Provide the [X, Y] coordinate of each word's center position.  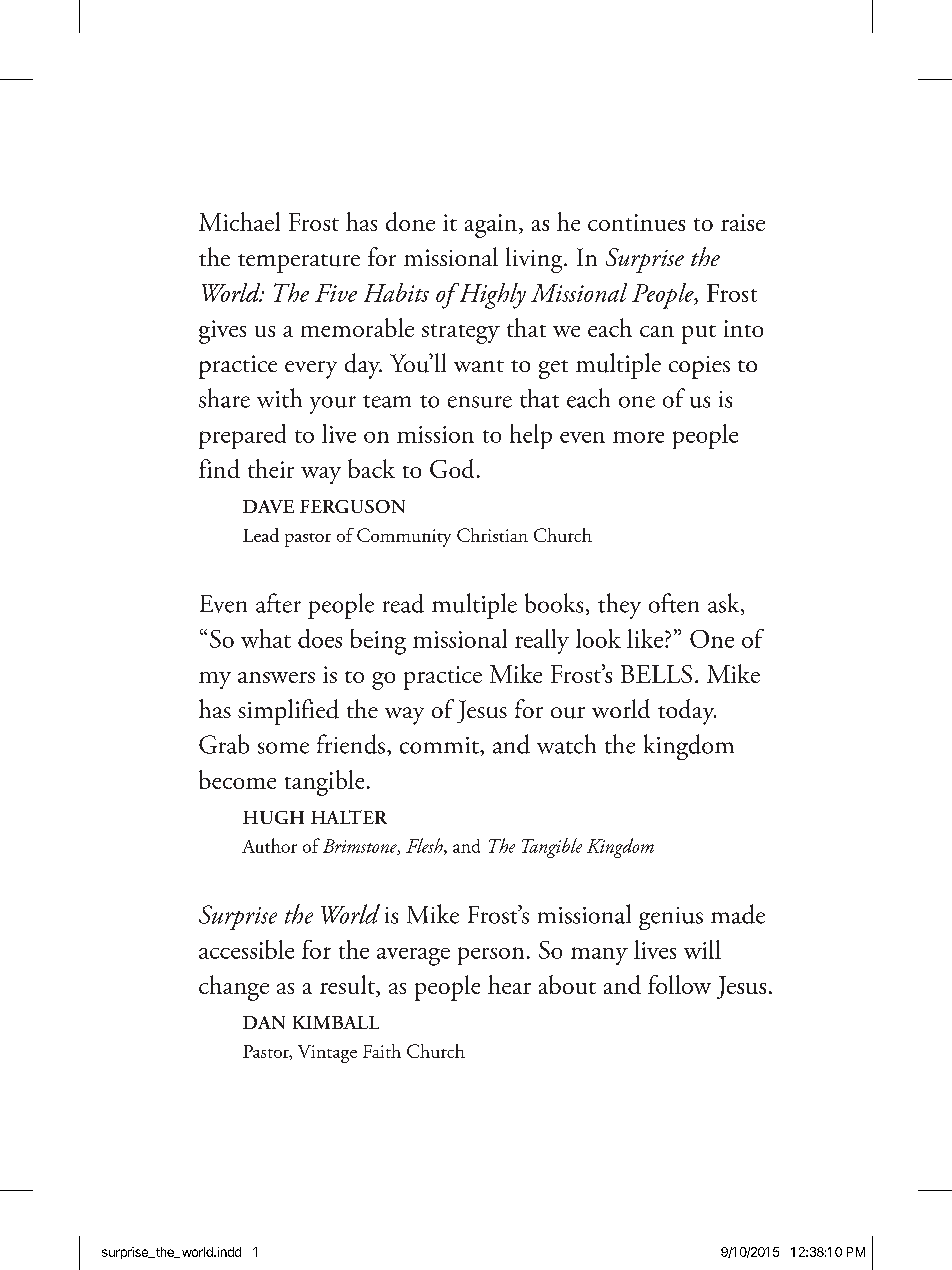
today [687, 712]
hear [509, 984]
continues [636, 222]
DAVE [268, 506]
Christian [492, 535]
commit [440, 745]
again [492, 226]
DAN [264, 1022]
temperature [299, 263]
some [283, 748]
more [638, 437]
